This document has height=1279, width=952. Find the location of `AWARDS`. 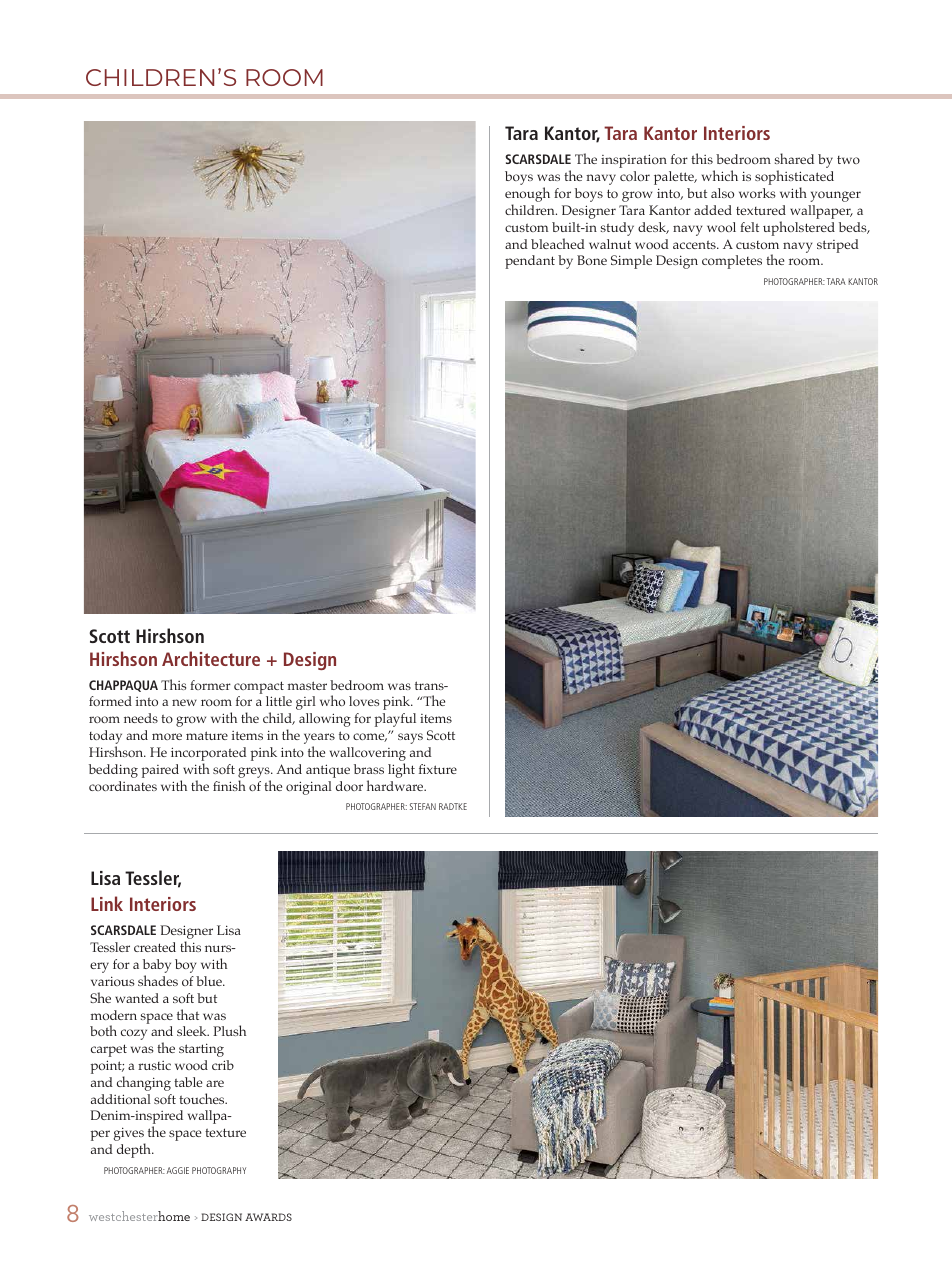

AWARDS is located at coordinates (268, 1217).
